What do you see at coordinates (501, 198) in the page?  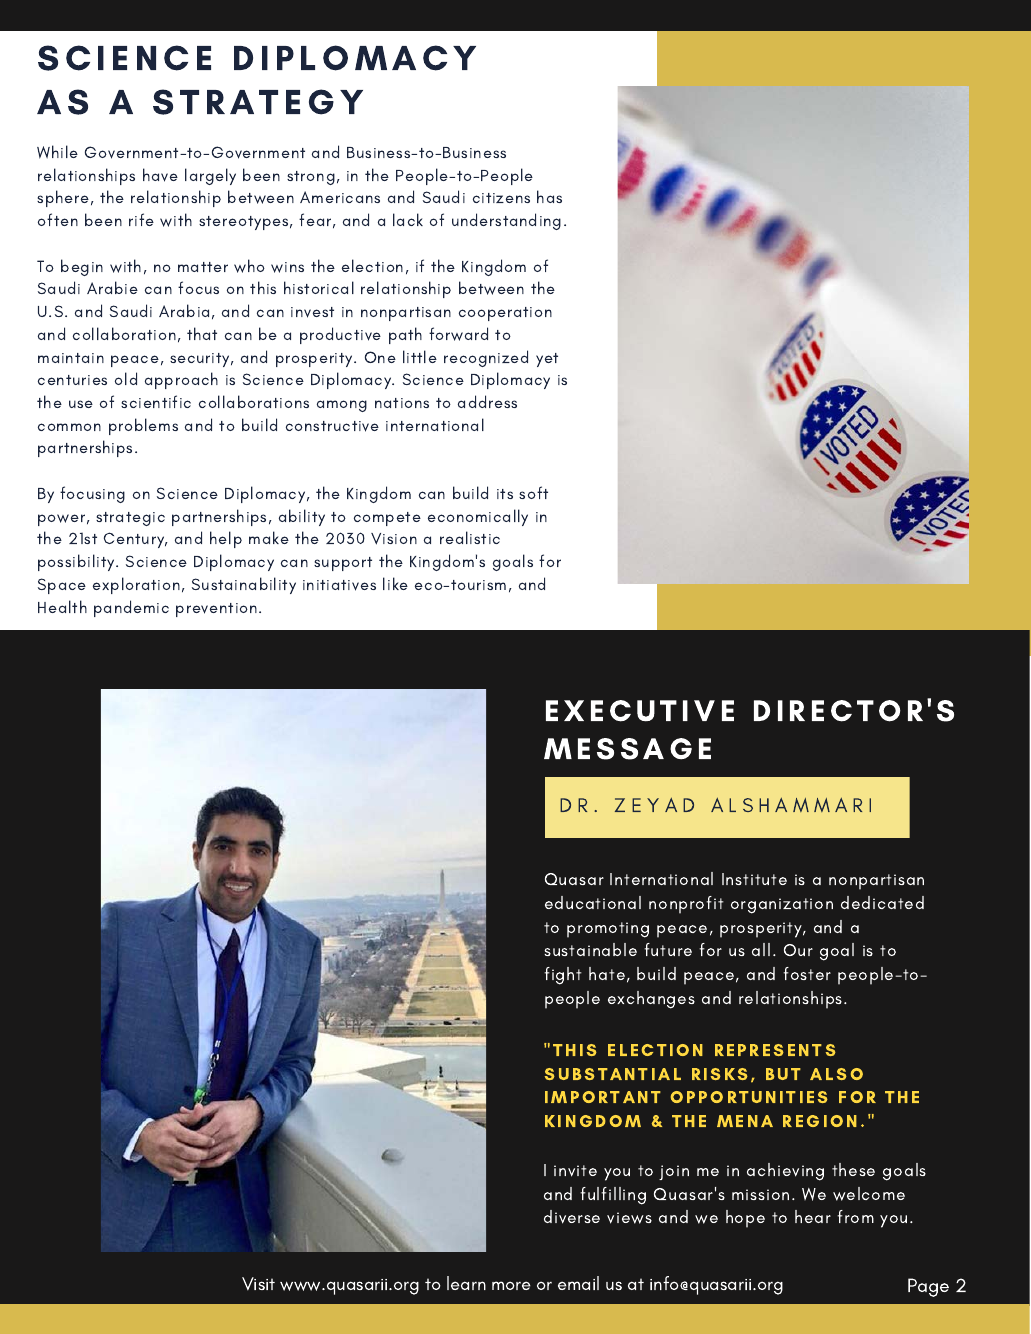 I see `citizens` at bounding box center [501, 198].
